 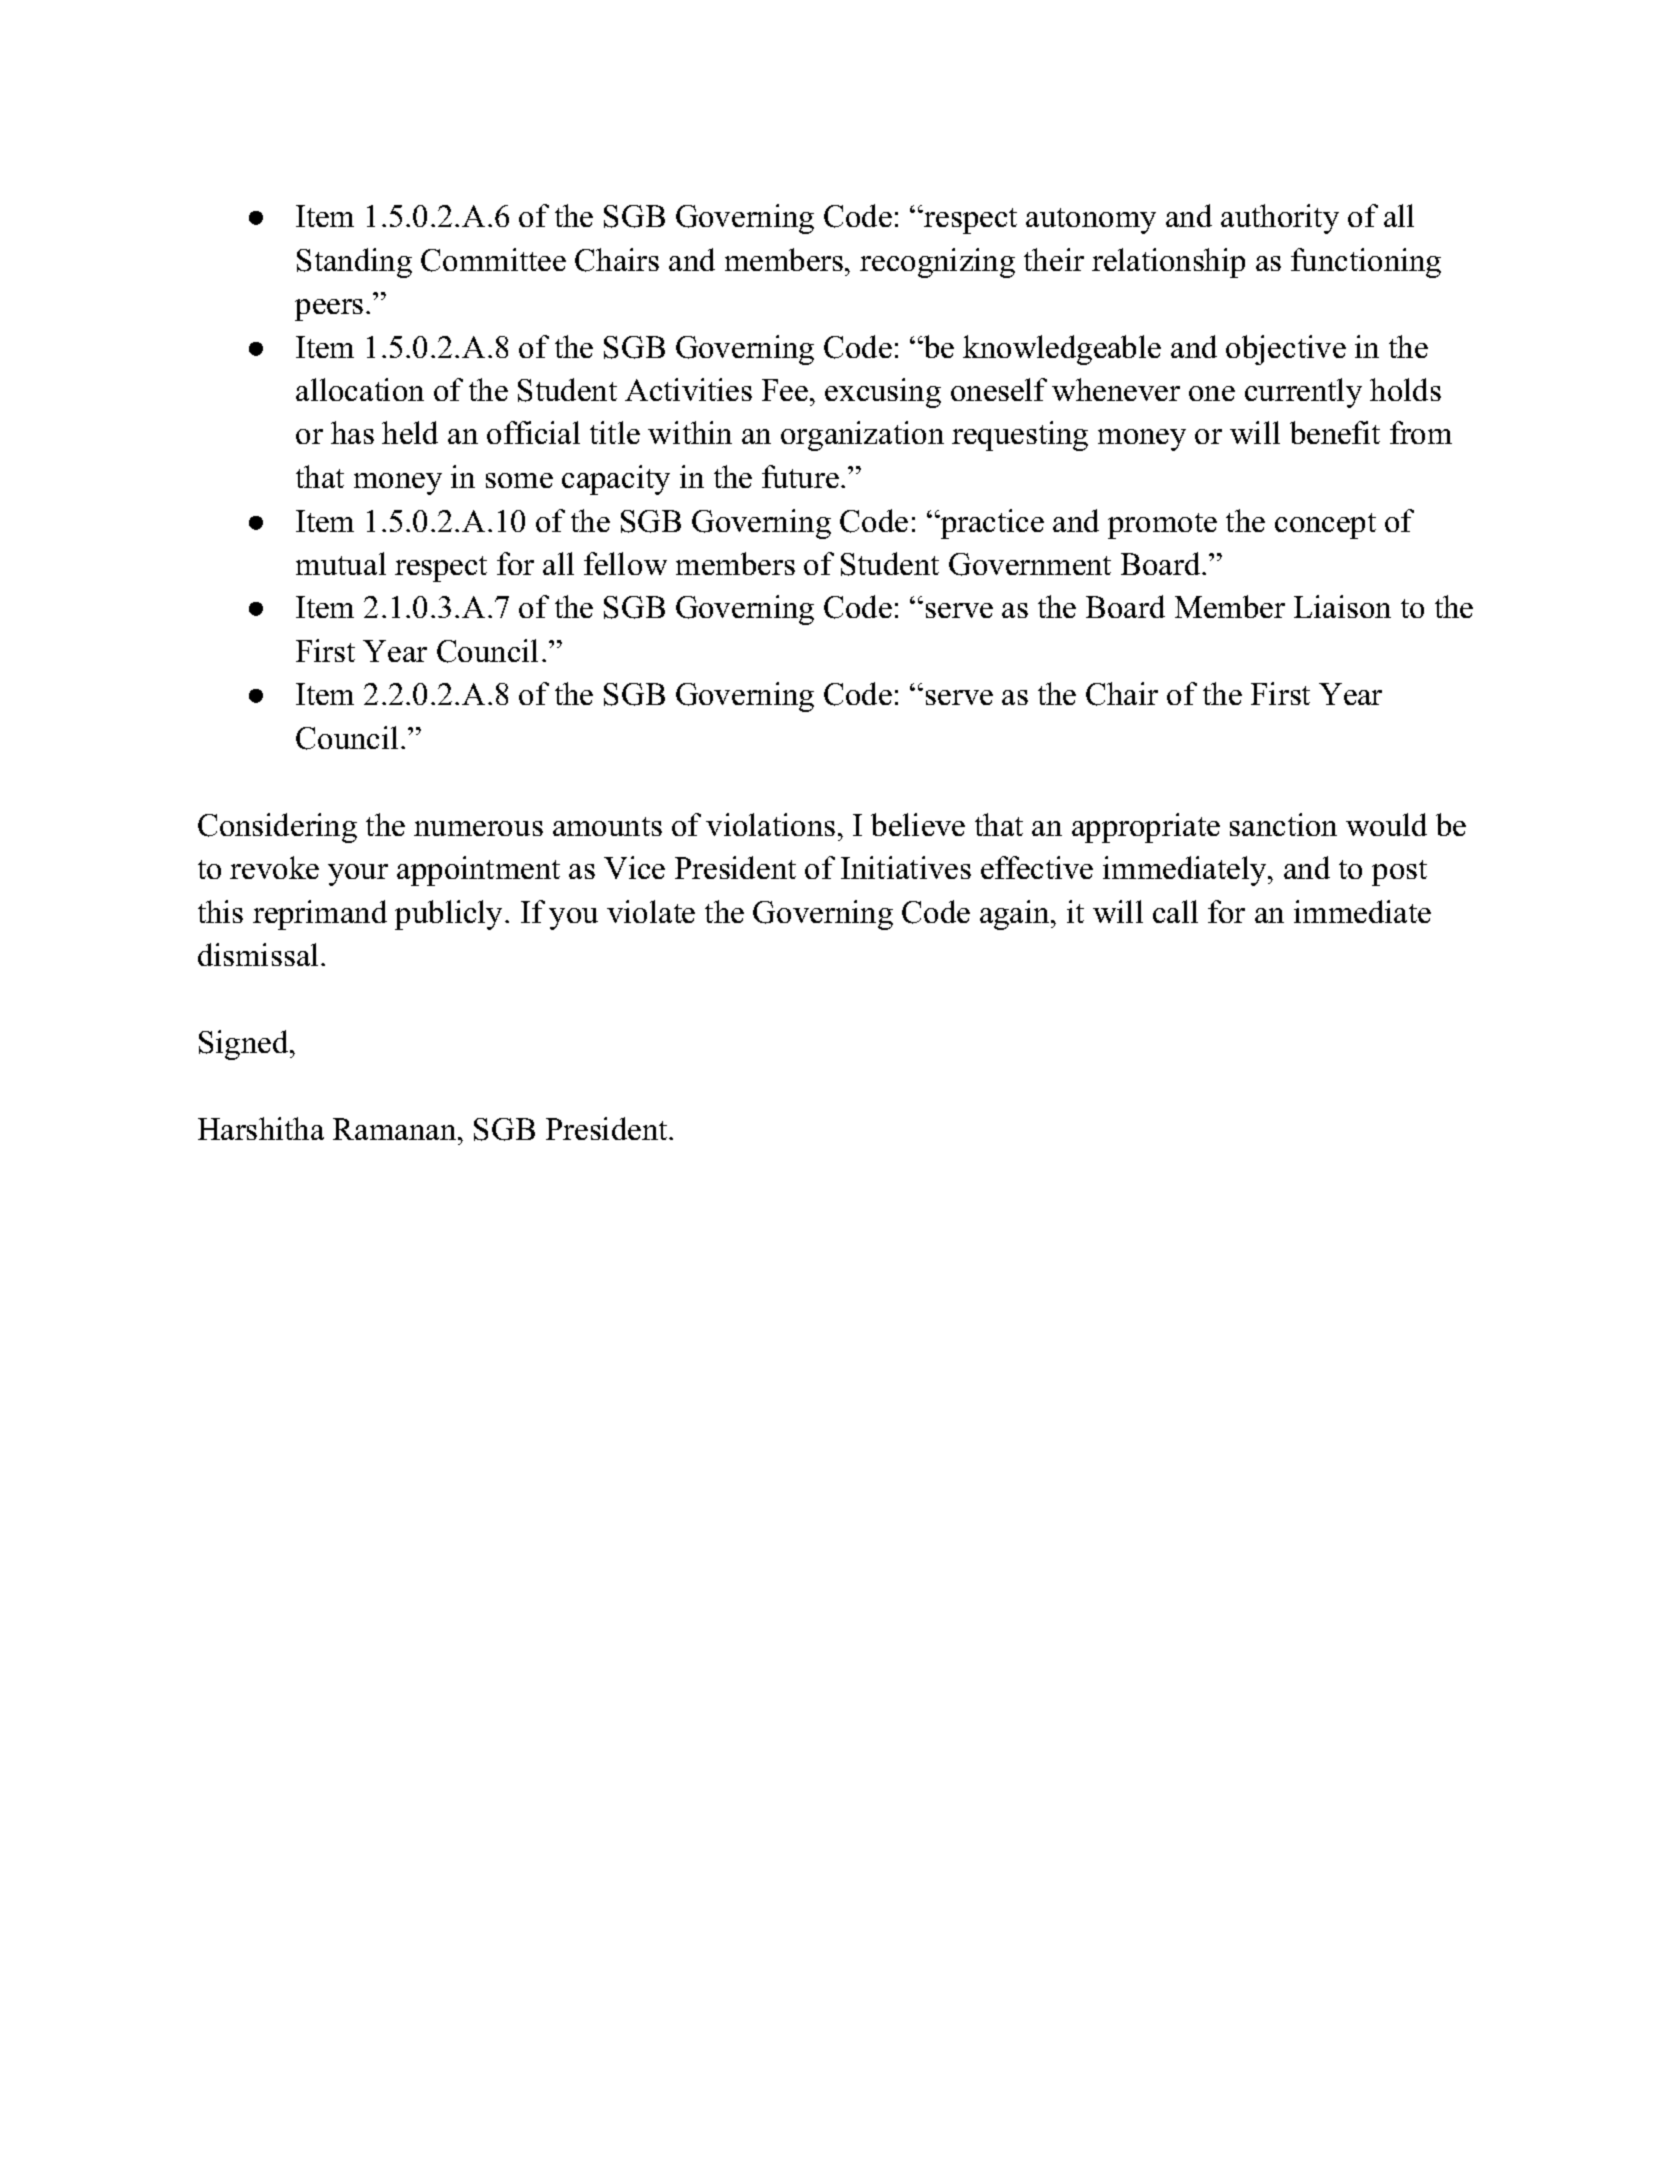 What do you see at coordinates (1280, 219) in the document?
I see `authority` at bounding box center [1280, 219].
